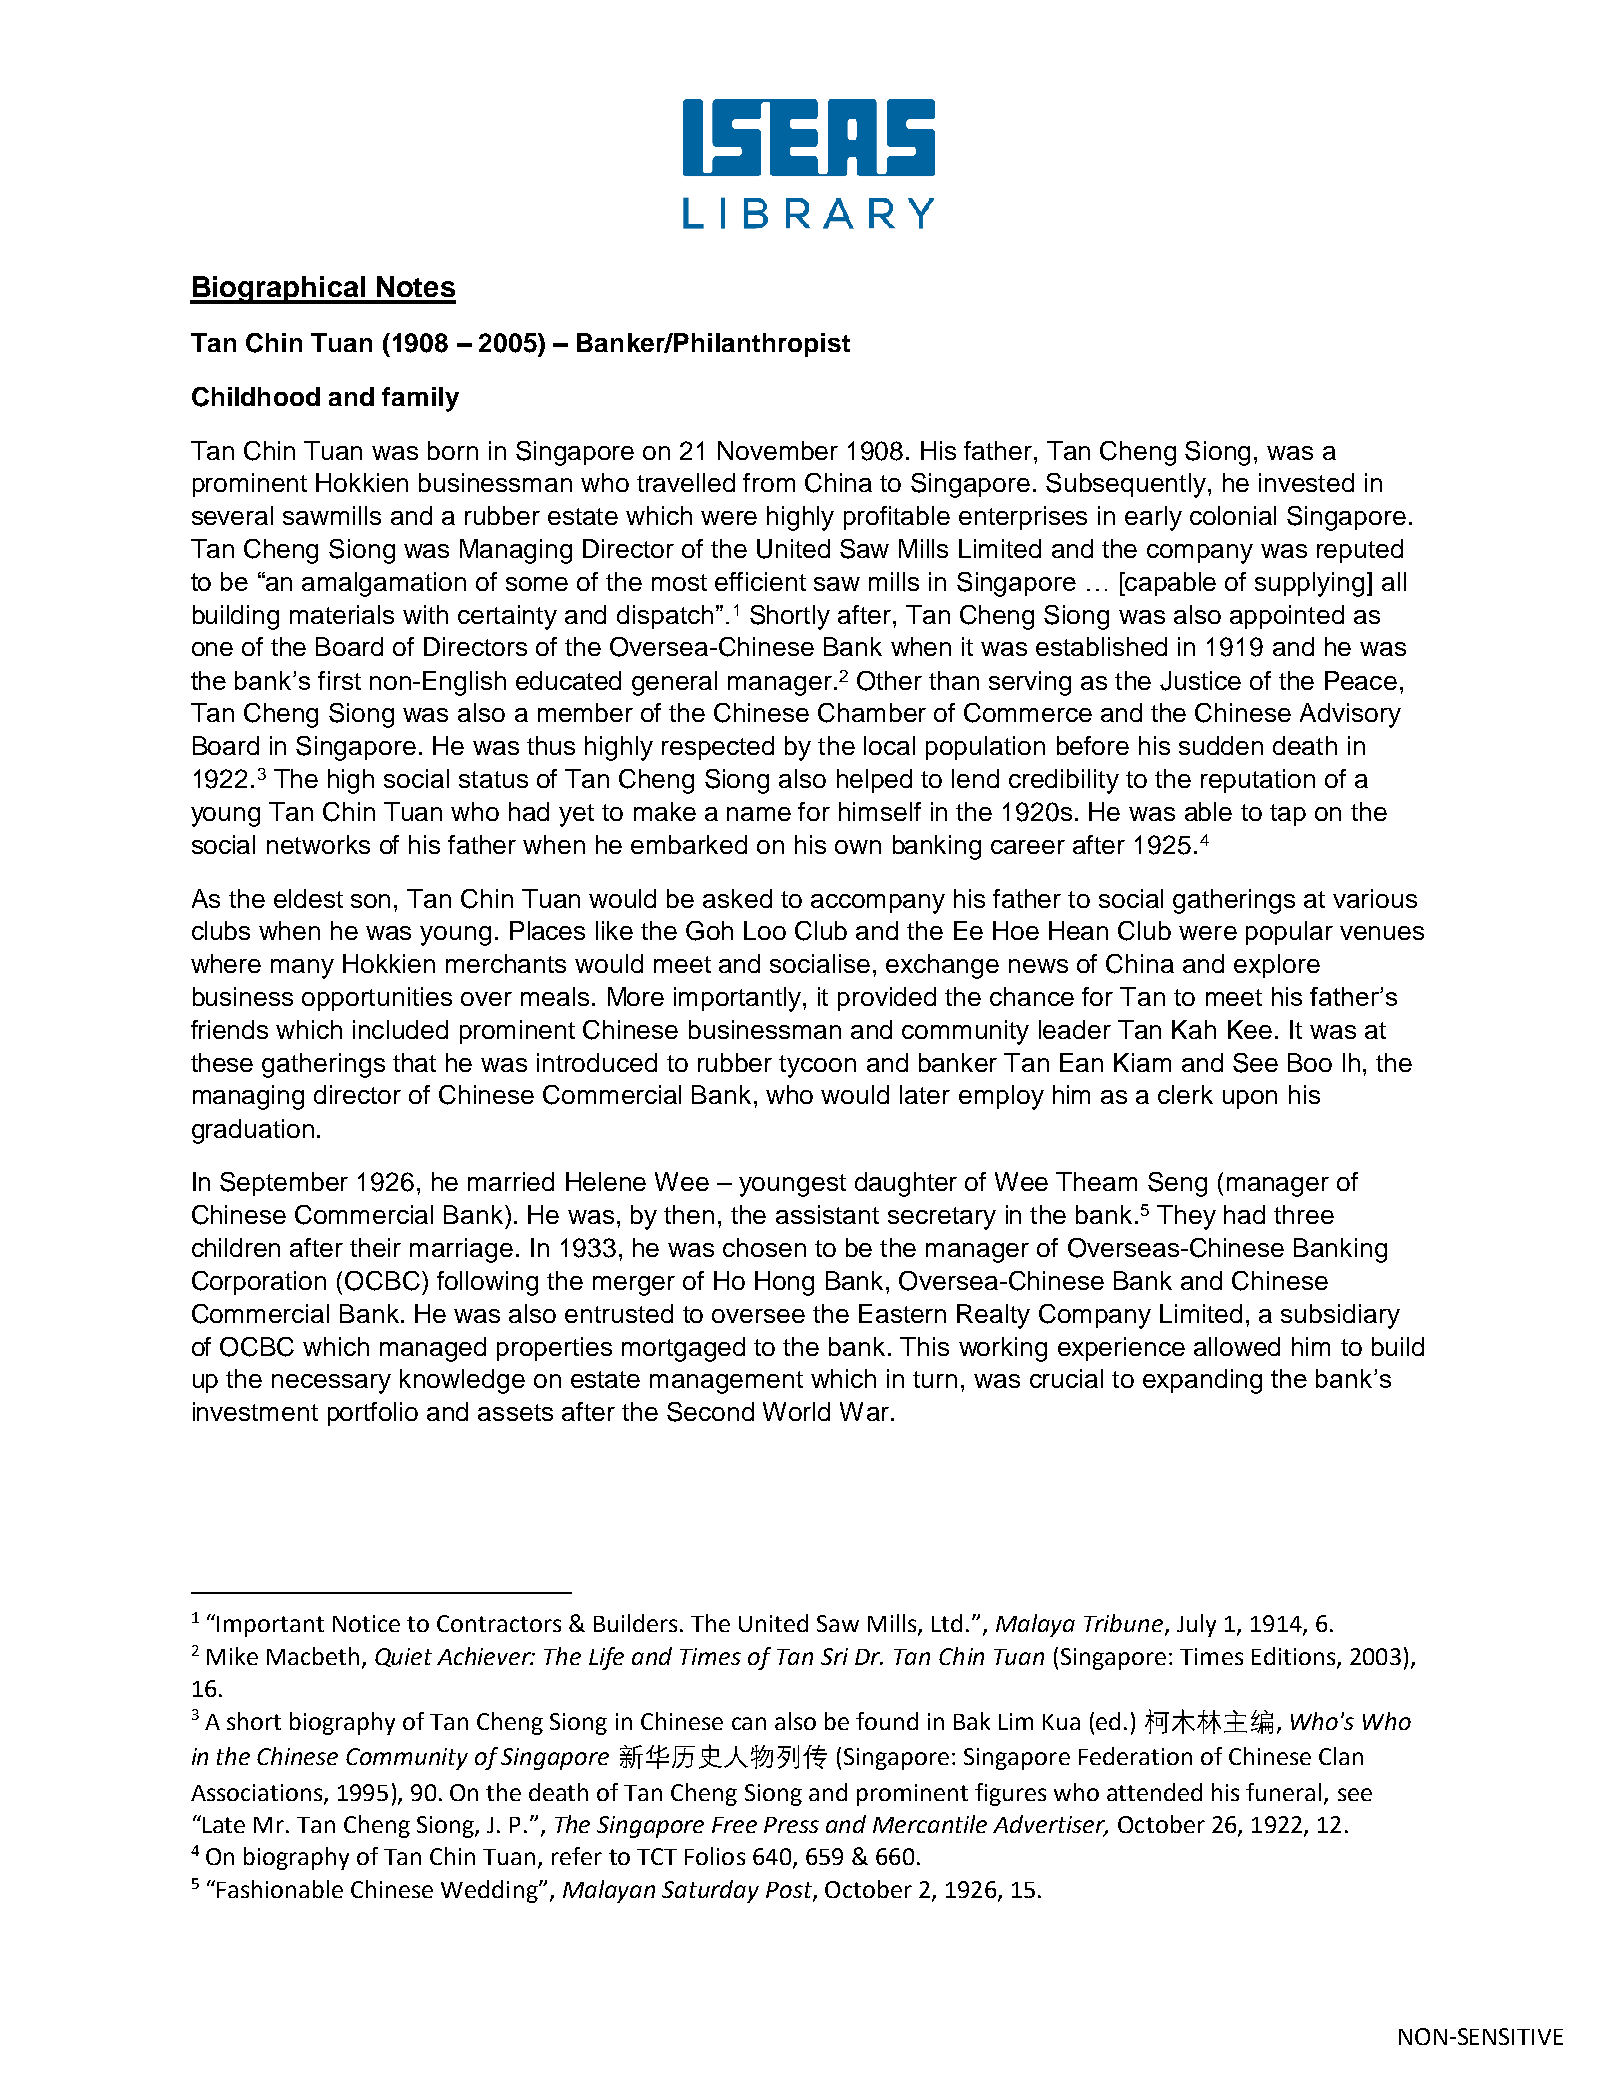  What do you see at coordinates (414, 1062) in the screenshot?
I see `that` at bounding box center [414, 1062].
